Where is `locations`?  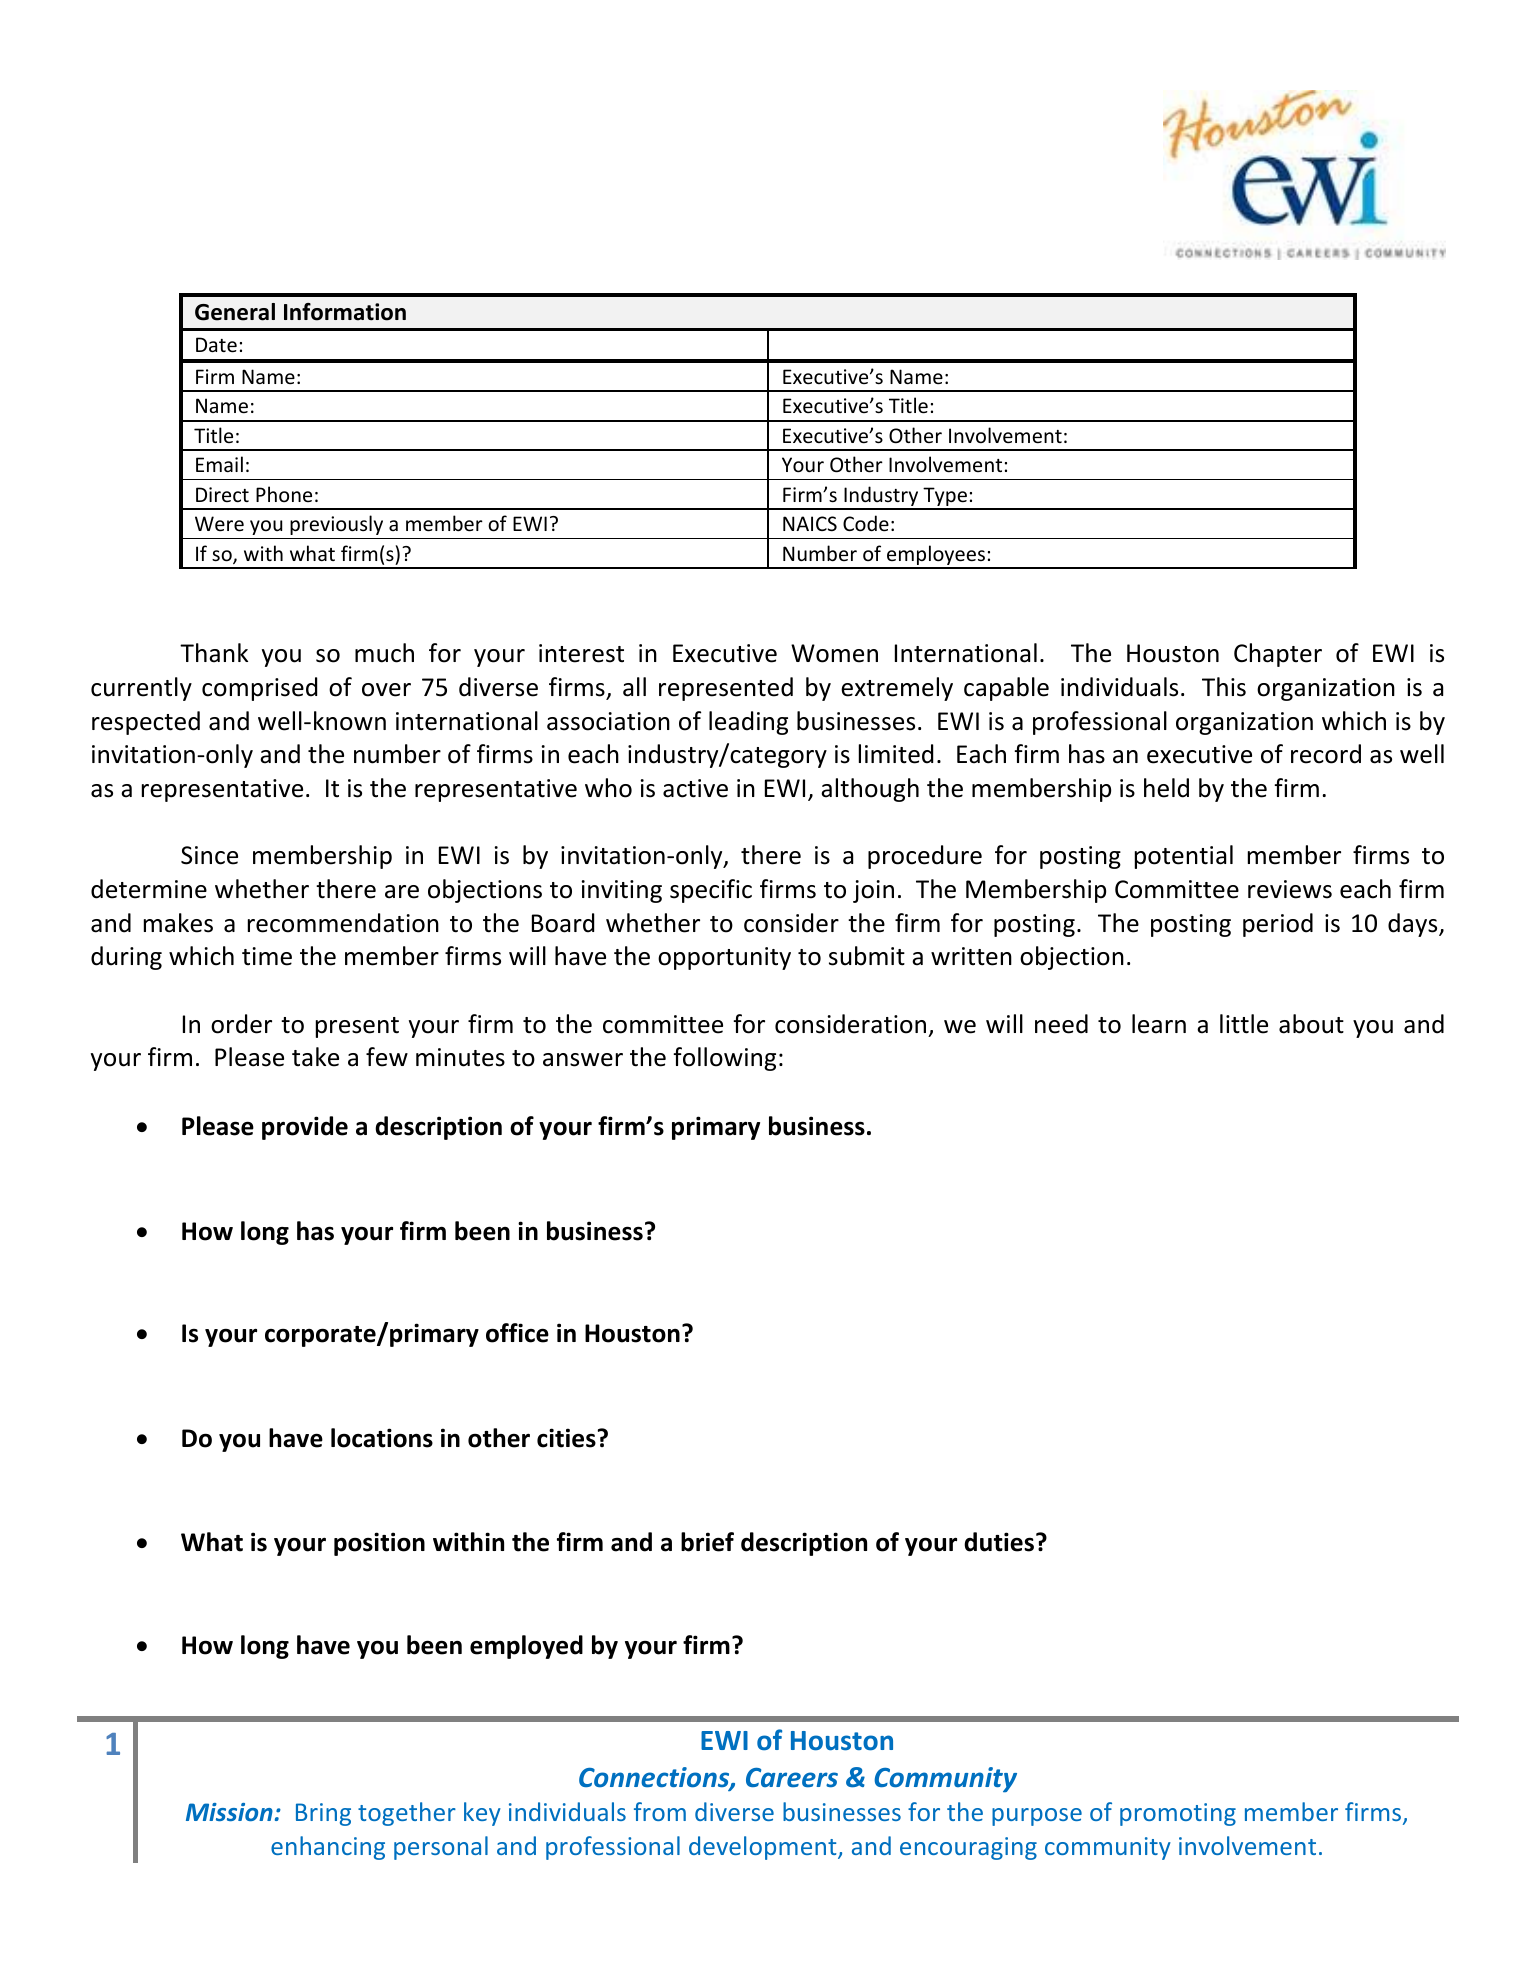
locations is located at coordinates (382, 1438).
